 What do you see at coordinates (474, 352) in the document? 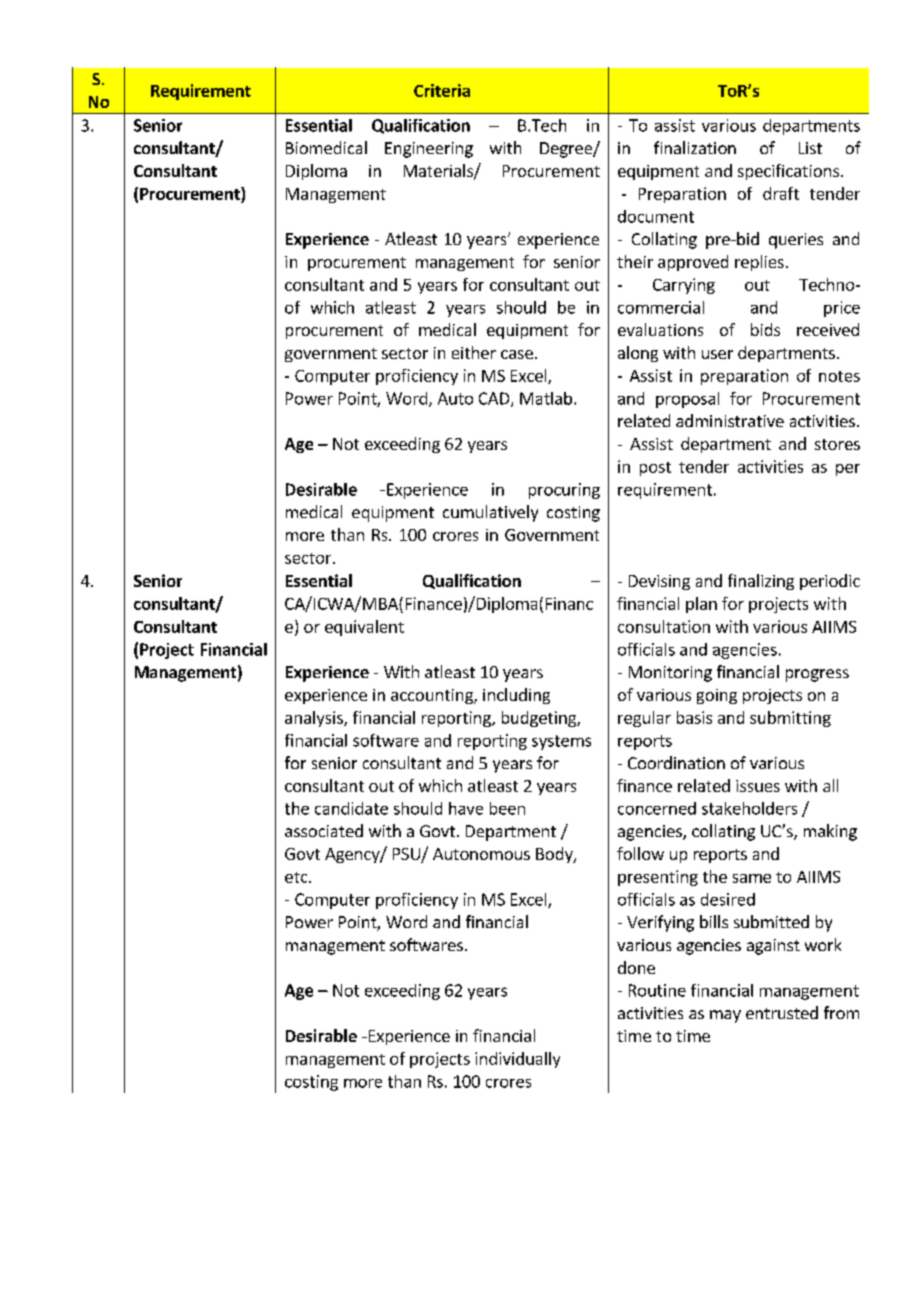
I see `either` at bounding box center [474, 352].
